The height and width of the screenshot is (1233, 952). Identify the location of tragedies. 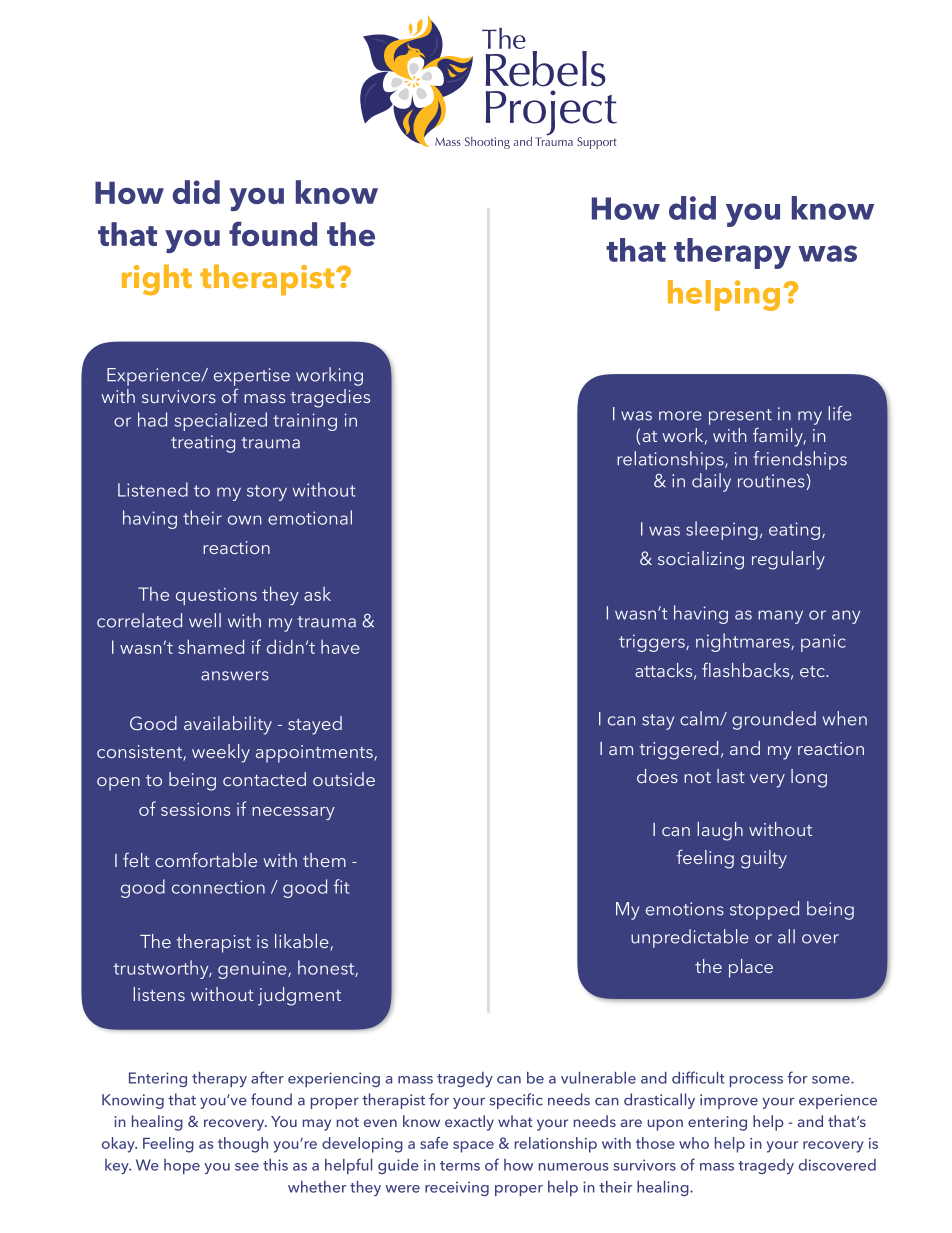
(330, 398).
